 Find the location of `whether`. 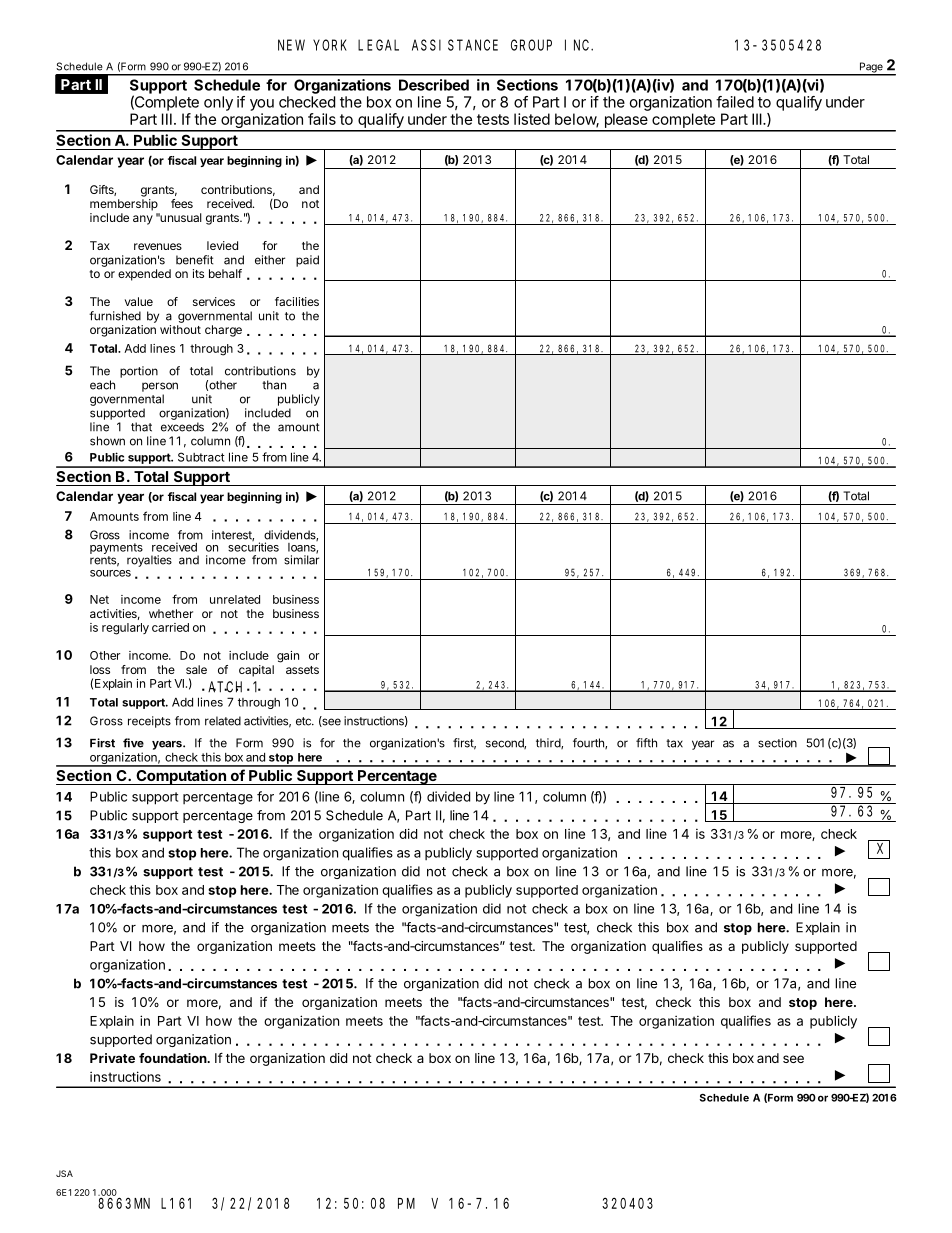

whether is located at coordinates (171, 613).
